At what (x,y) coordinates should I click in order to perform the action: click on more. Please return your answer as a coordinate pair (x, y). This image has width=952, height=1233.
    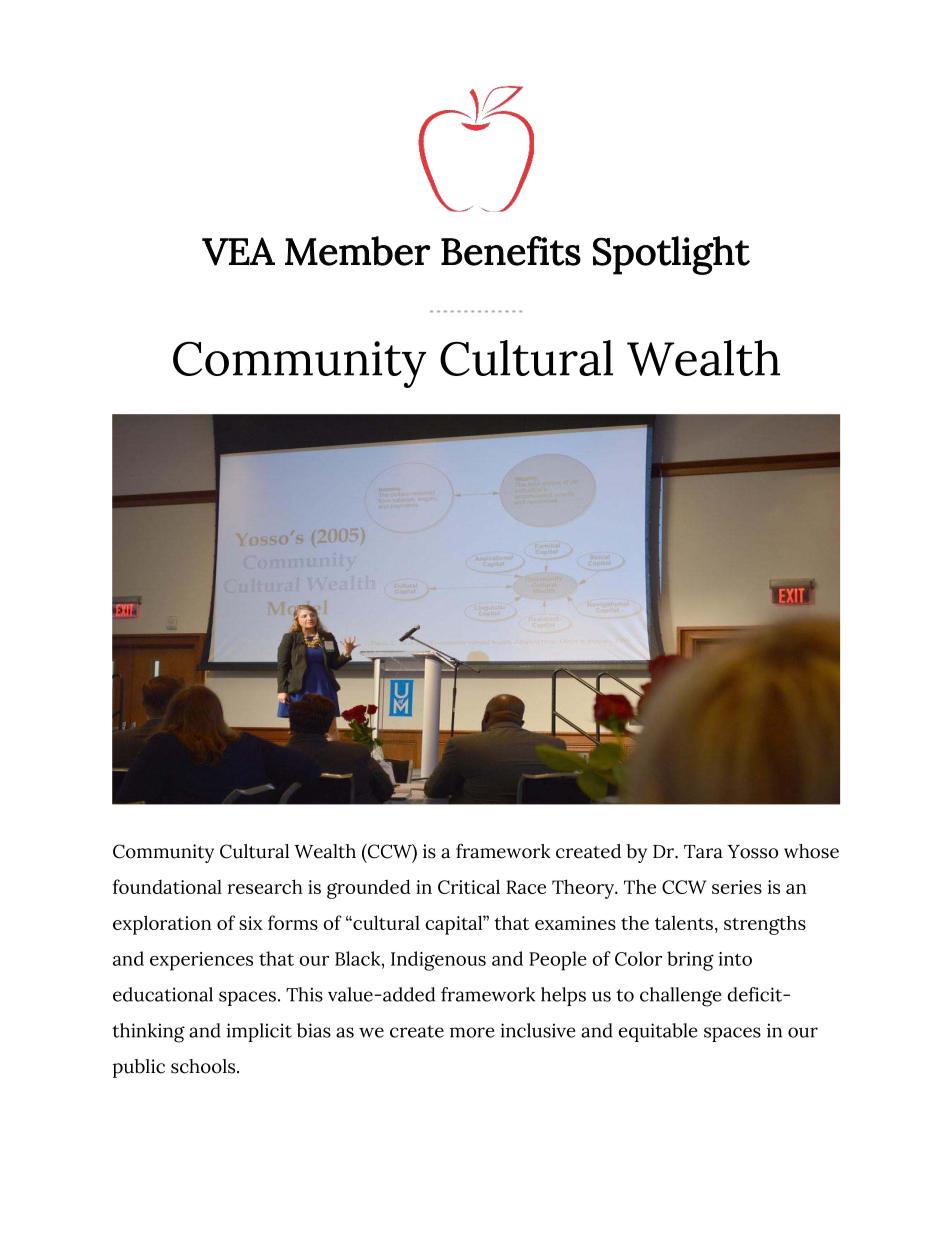
    Looking at the image, I should click on (472, 1032).
